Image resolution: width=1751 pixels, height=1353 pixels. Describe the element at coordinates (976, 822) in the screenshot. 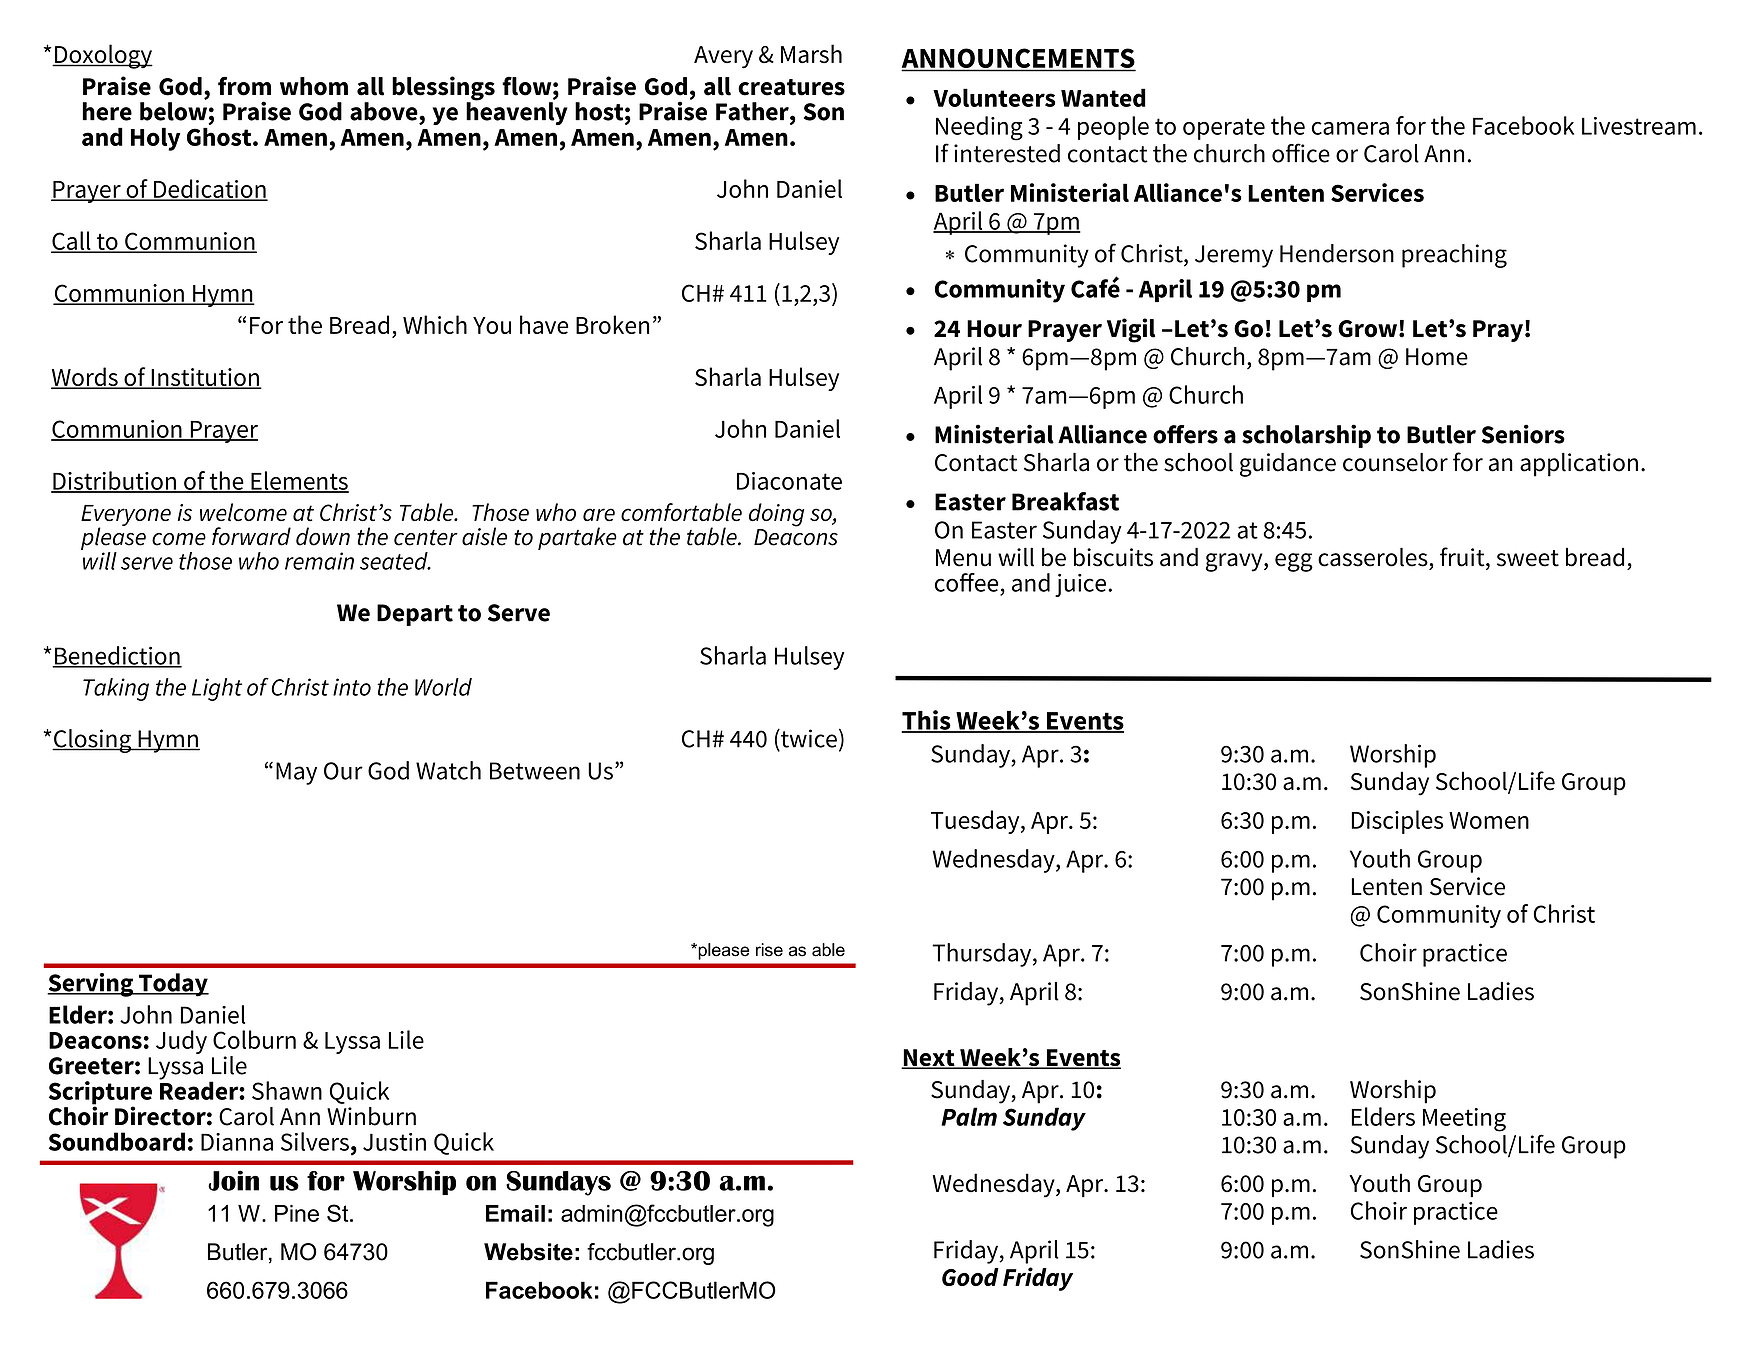

I see `Tuesday` at that location.
